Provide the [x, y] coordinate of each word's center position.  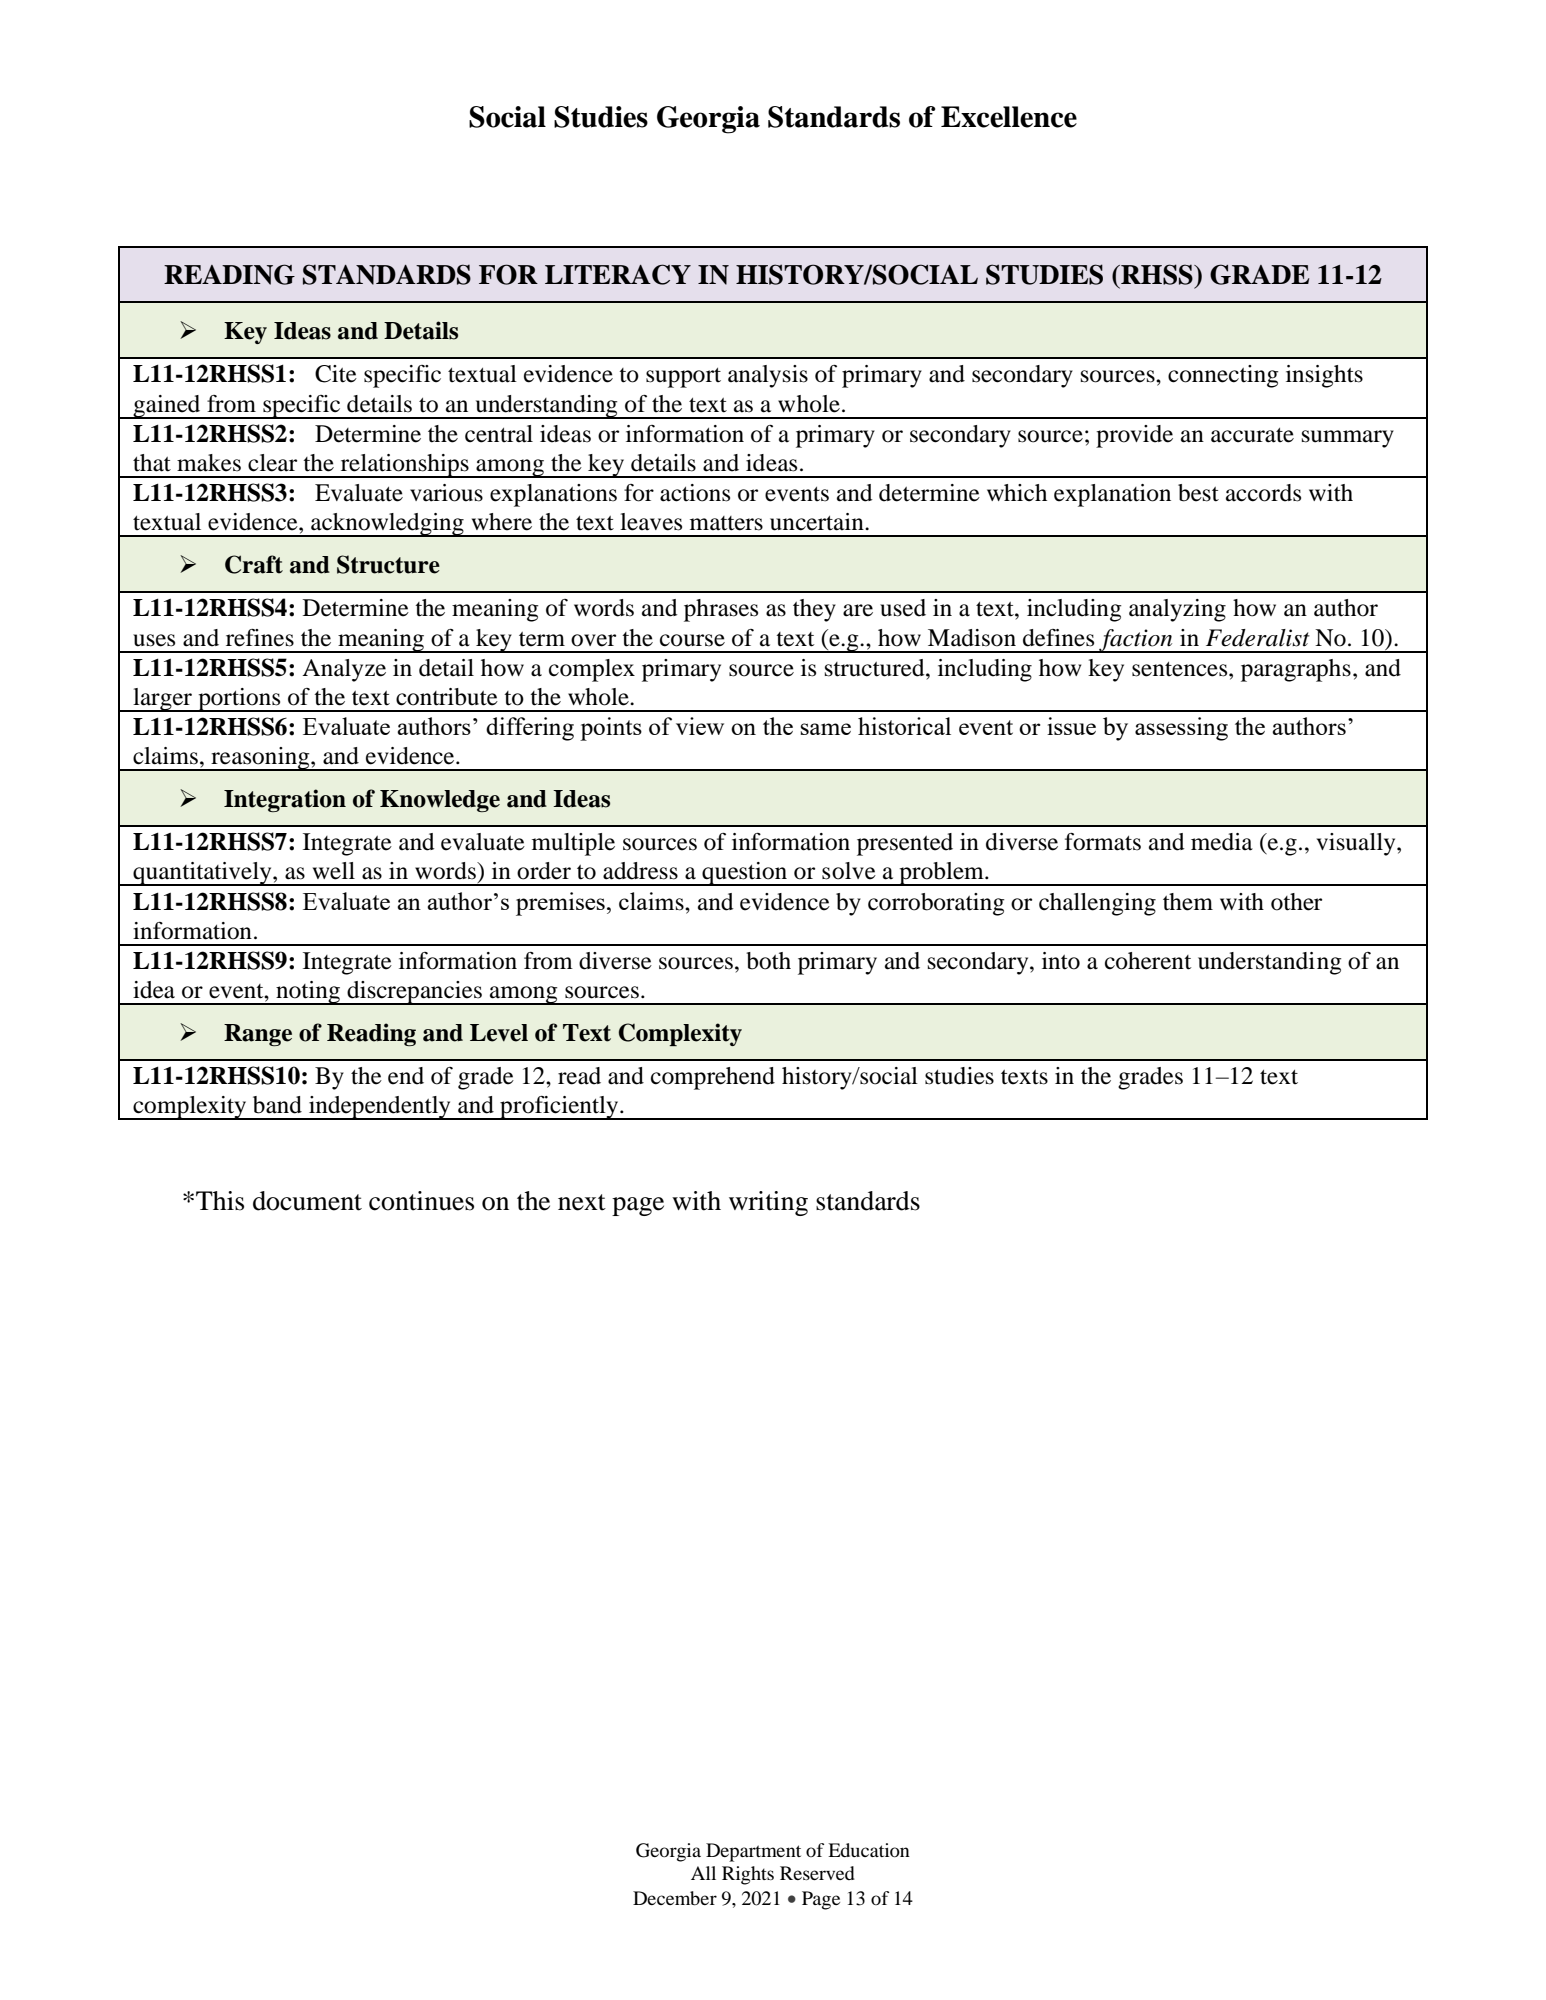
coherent [1148, 961]
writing [768, 1203]
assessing [1181, 729]
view [700, 726]
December [675, 1898]
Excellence [1009, 117]
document [307, 1201]
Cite [336, 374]
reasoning [260, 759]
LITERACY [618, 274]
